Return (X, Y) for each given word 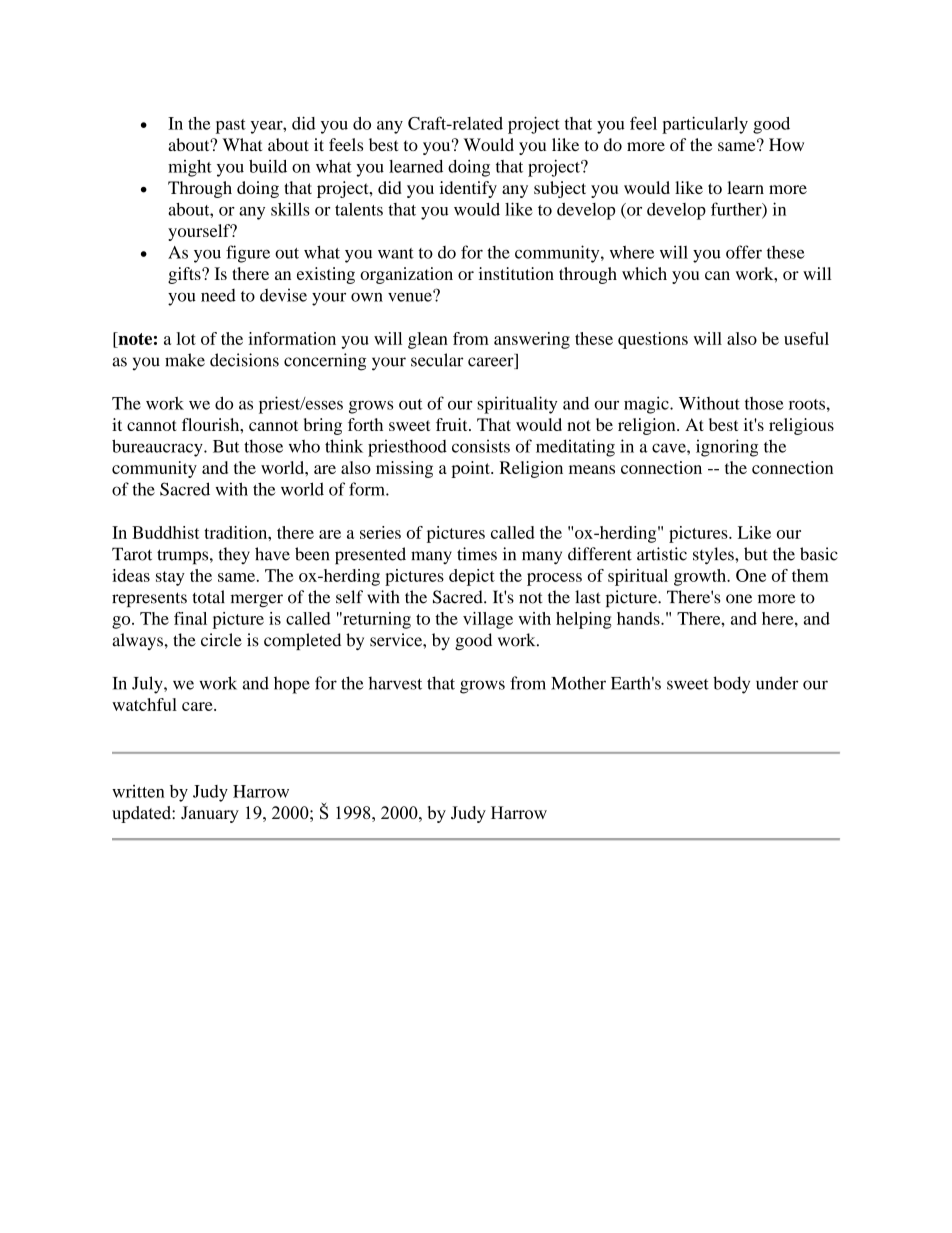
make (185, 360)
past (231, 126)
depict (472, 577)
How (786, 144)
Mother (578, 683)
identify (468, 189)
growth (701, 577)
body (731, 685)
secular (437, 360)
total (208, 597)
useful (806, 338)
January (210, 814)
